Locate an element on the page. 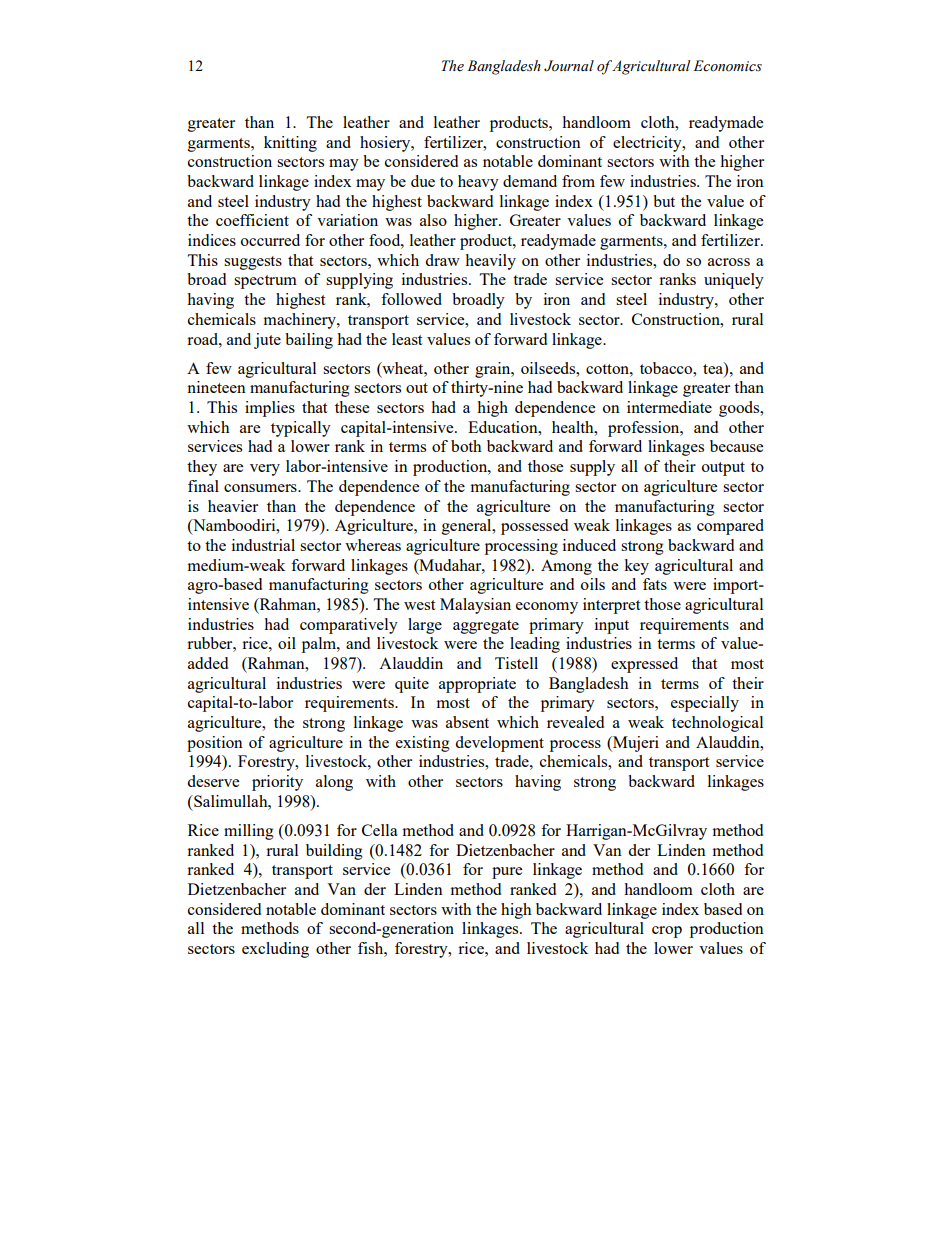 The width and height of the page is (952, 1233). intermediate is located at coordinates (669, 407).
